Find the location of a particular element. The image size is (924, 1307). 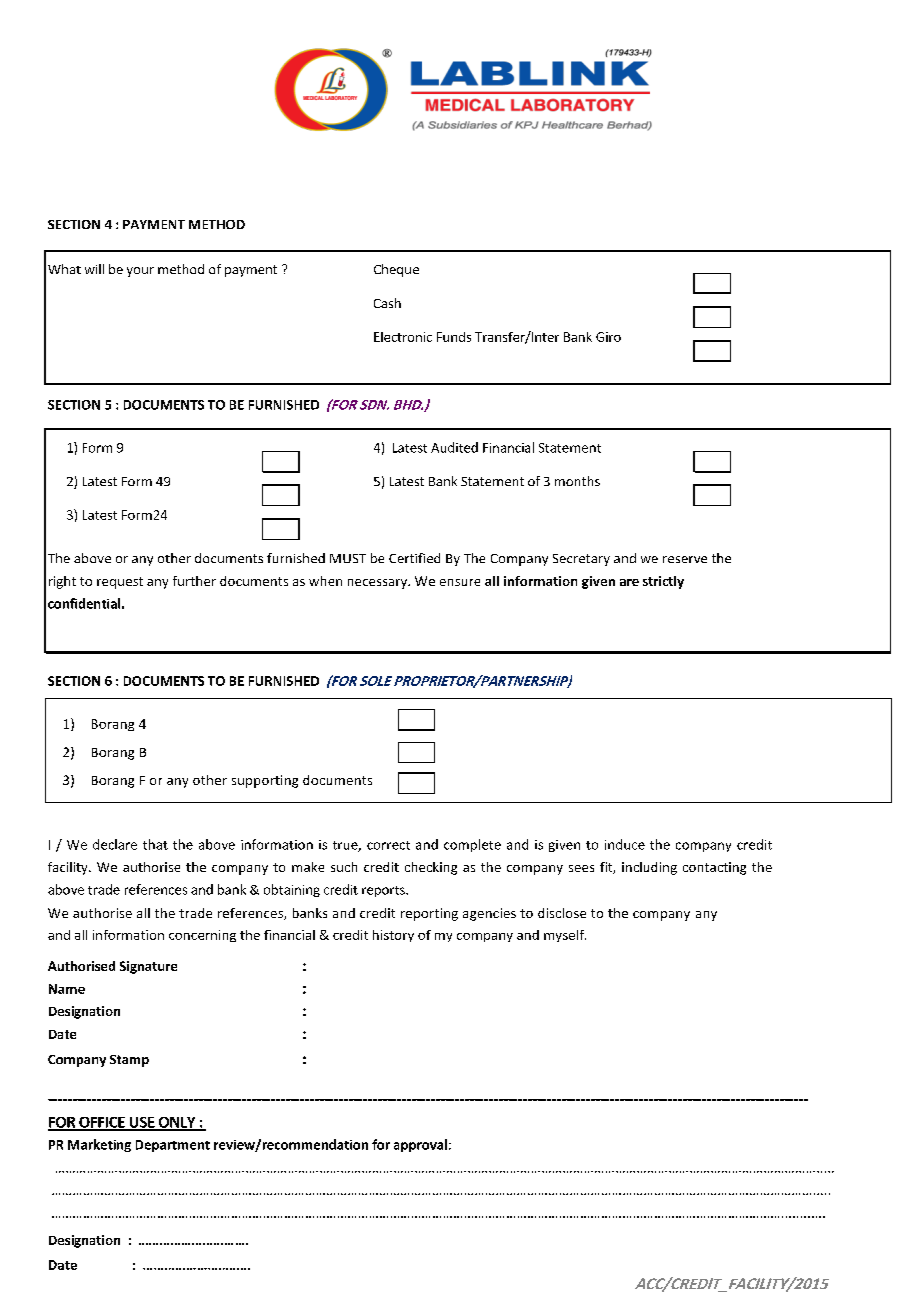

Cash is located at coordinates (387, 303).
